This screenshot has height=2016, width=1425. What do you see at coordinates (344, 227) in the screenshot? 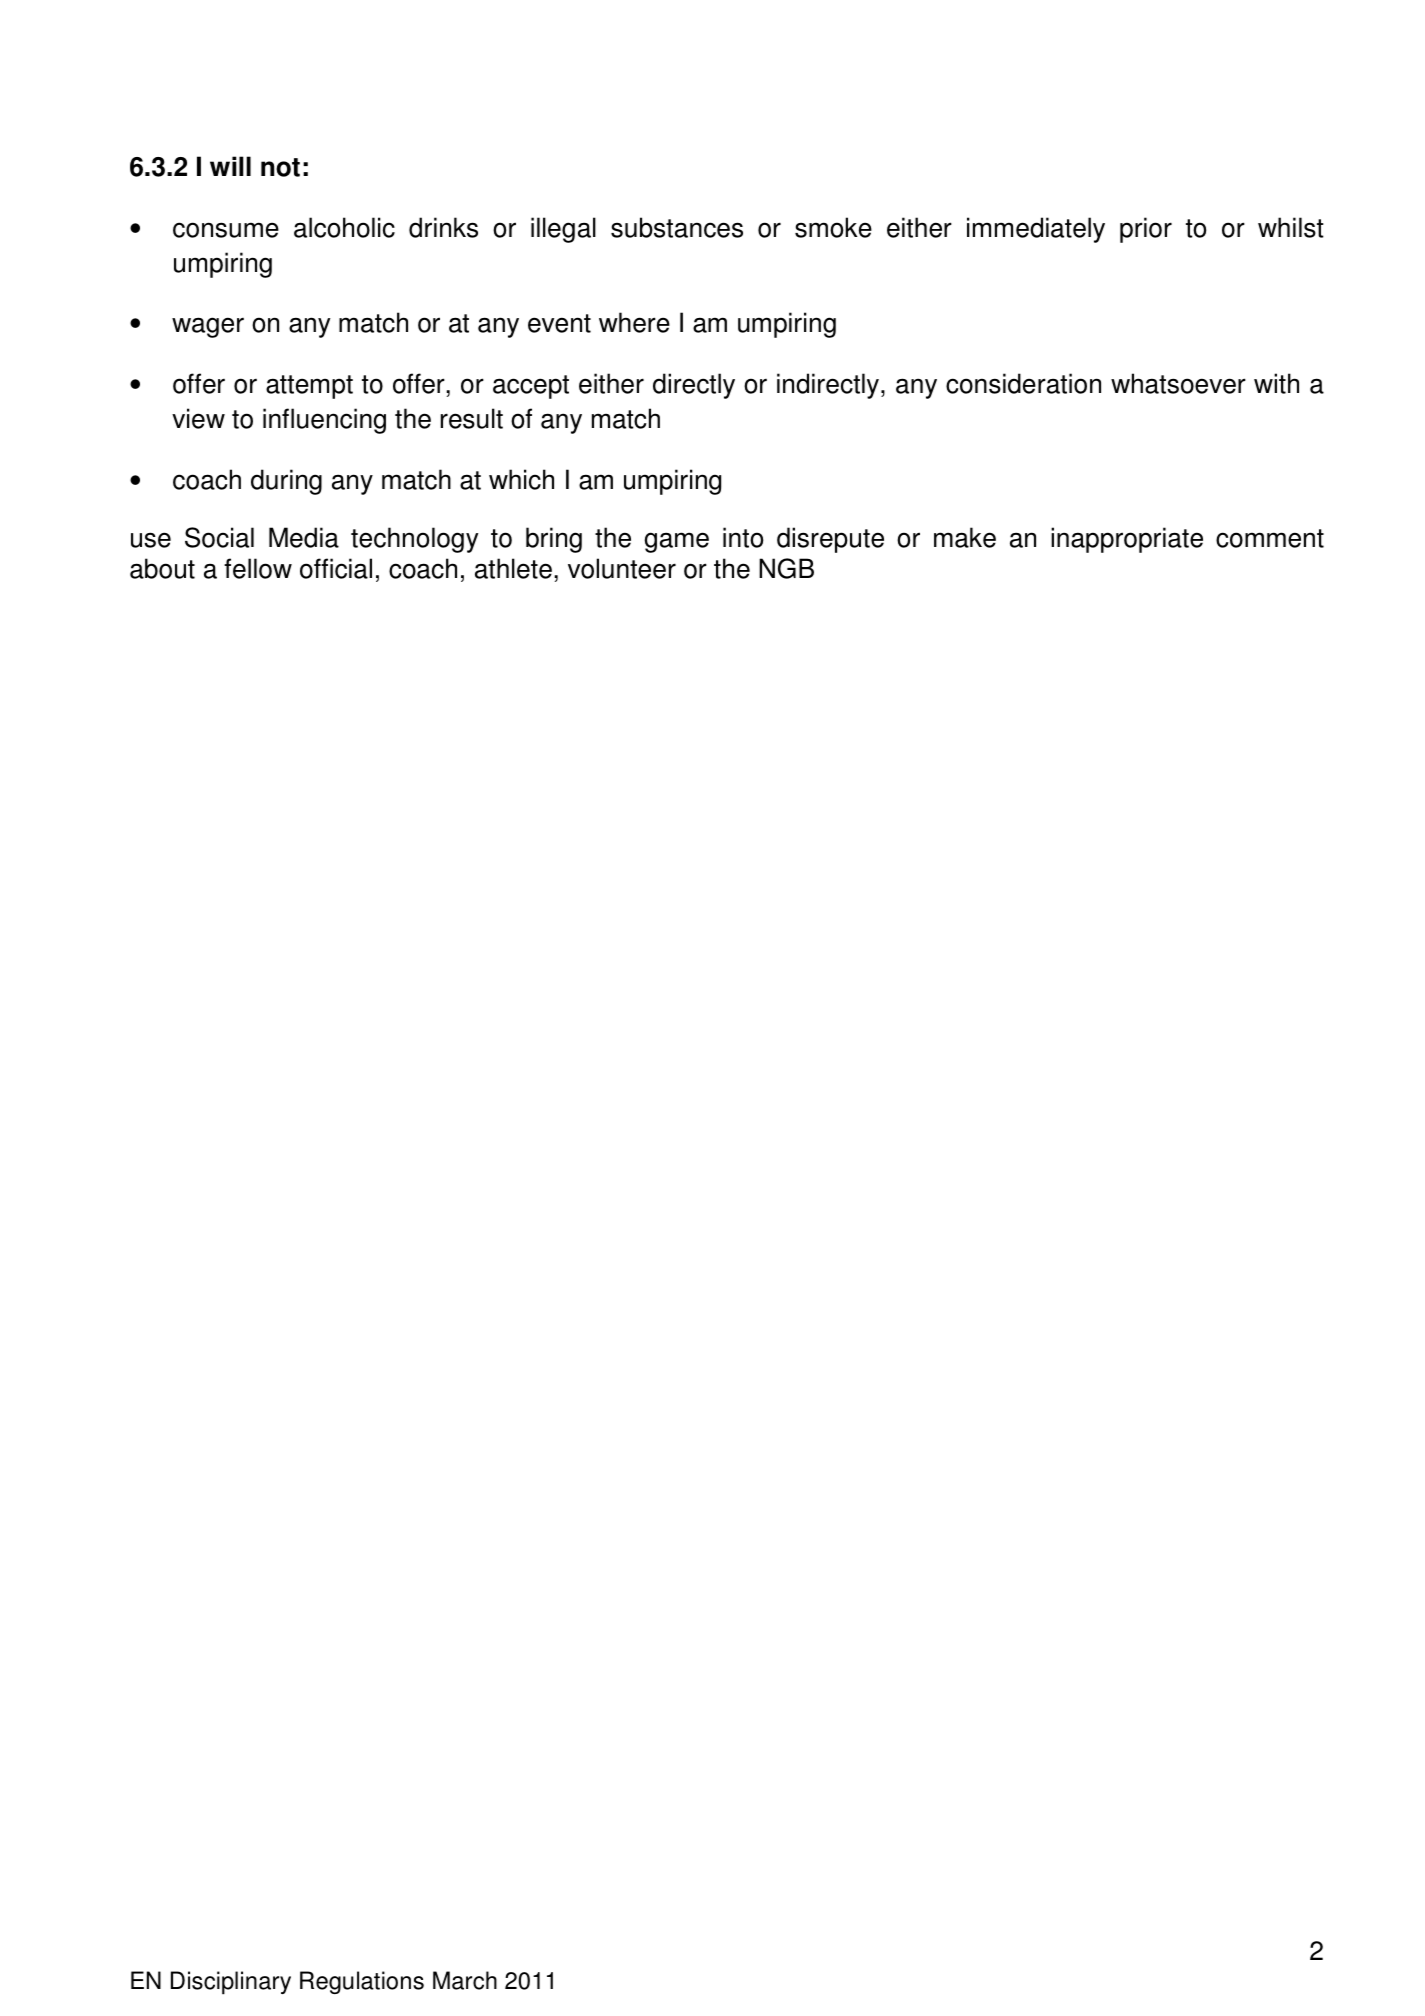
I see `alcoholic` at bounding box center [344, 227].
